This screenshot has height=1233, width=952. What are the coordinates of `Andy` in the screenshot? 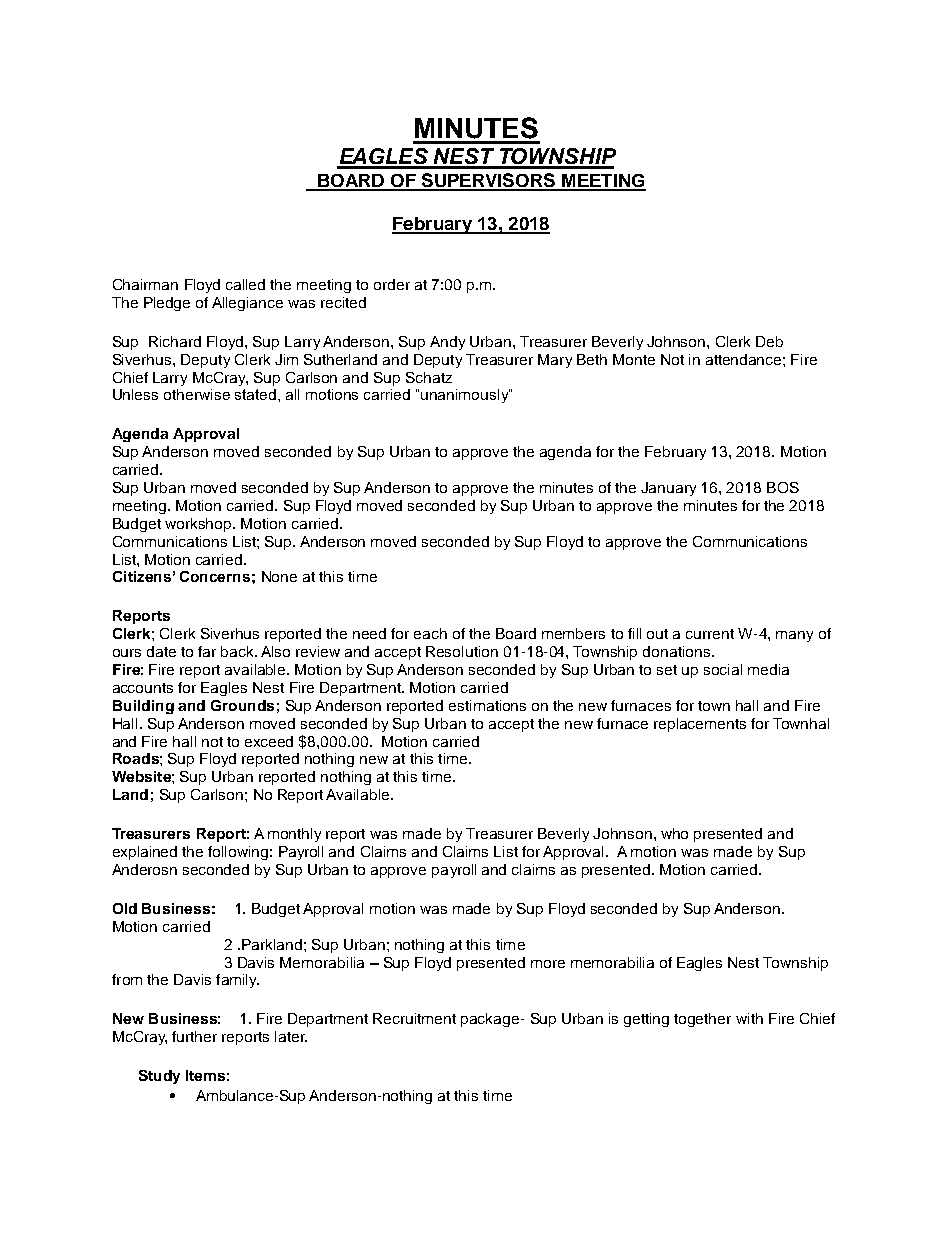 It's located at (447, 343).
